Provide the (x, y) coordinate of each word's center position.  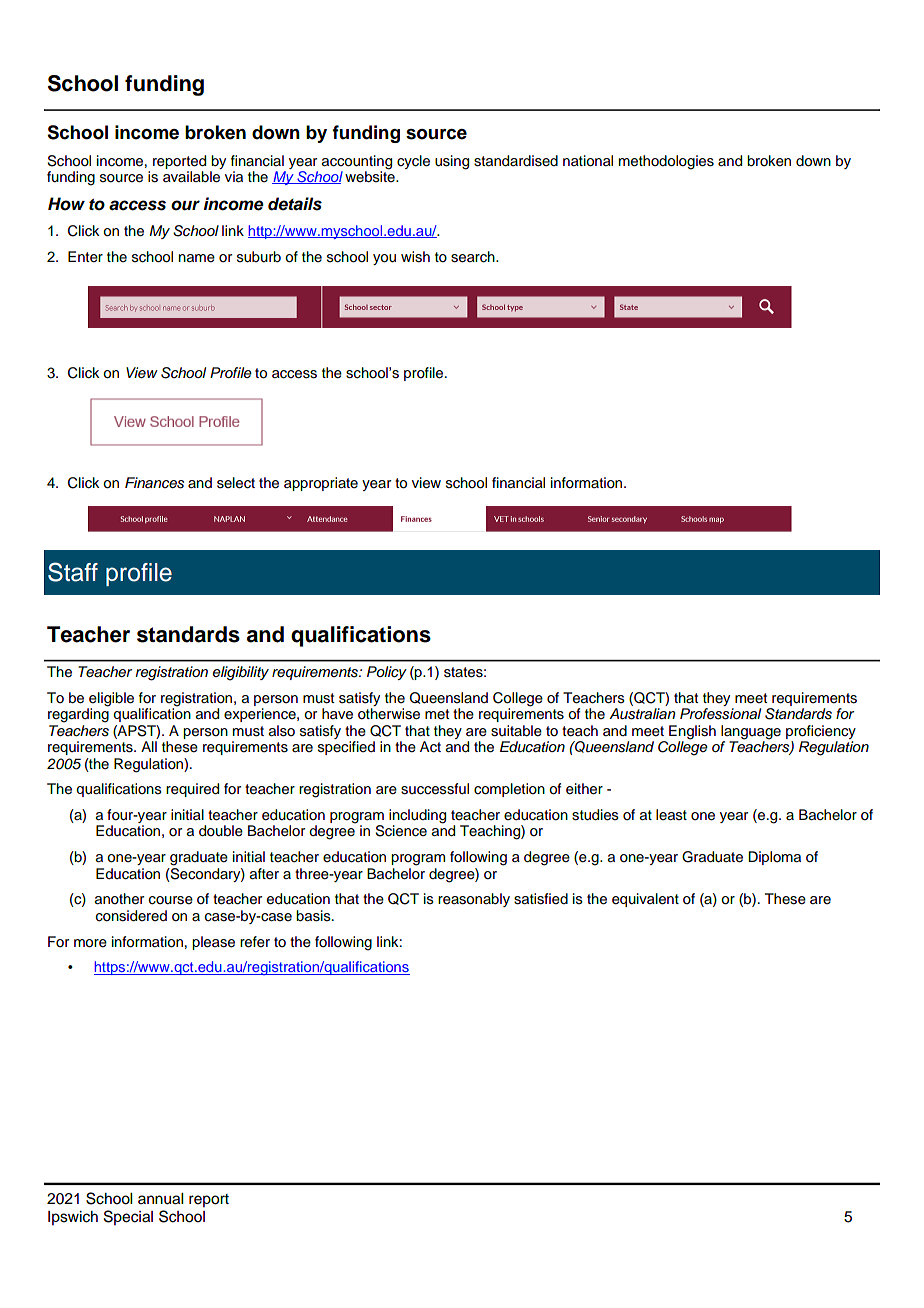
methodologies (666, 162)
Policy (387, 673)
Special (128, 1217)
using (452, 162)
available (191, 177)
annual (160, 1199)
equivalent (645, 900)
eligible (110, 700)
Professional (720, 714)
